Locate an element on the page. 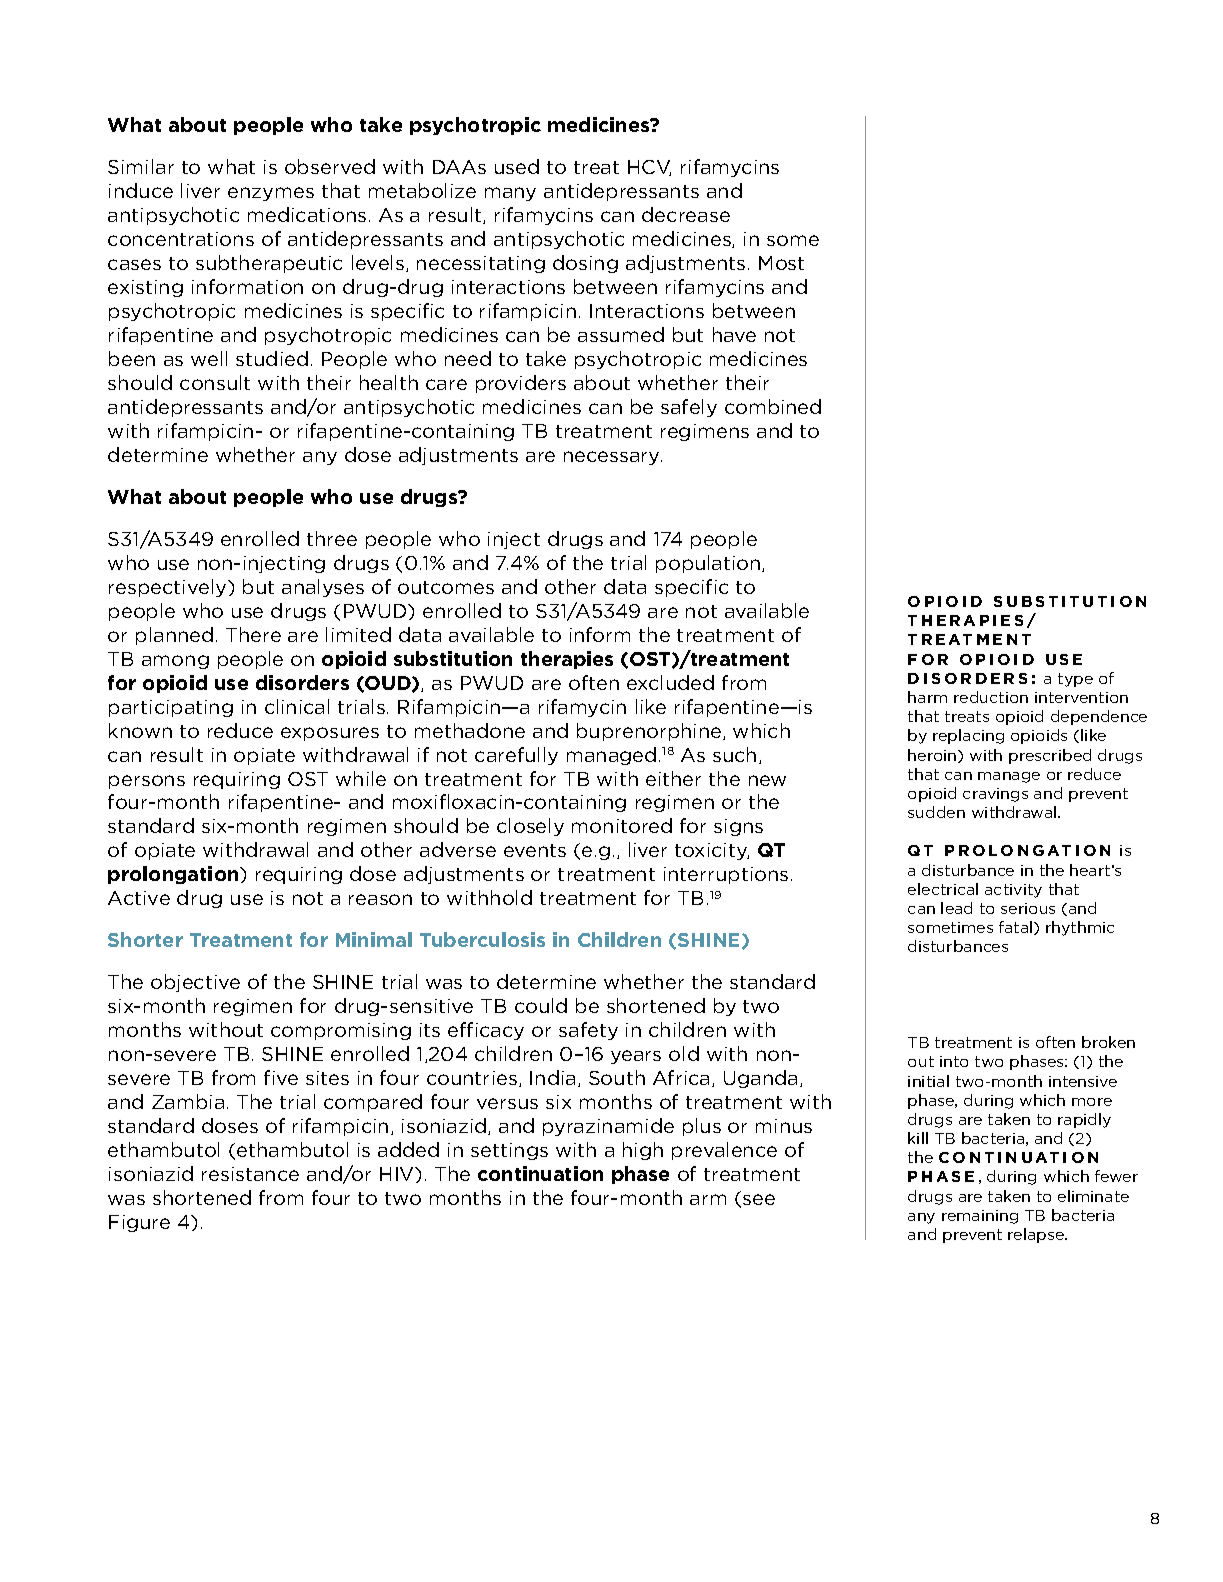  three is located at coordinates (332, 538).
